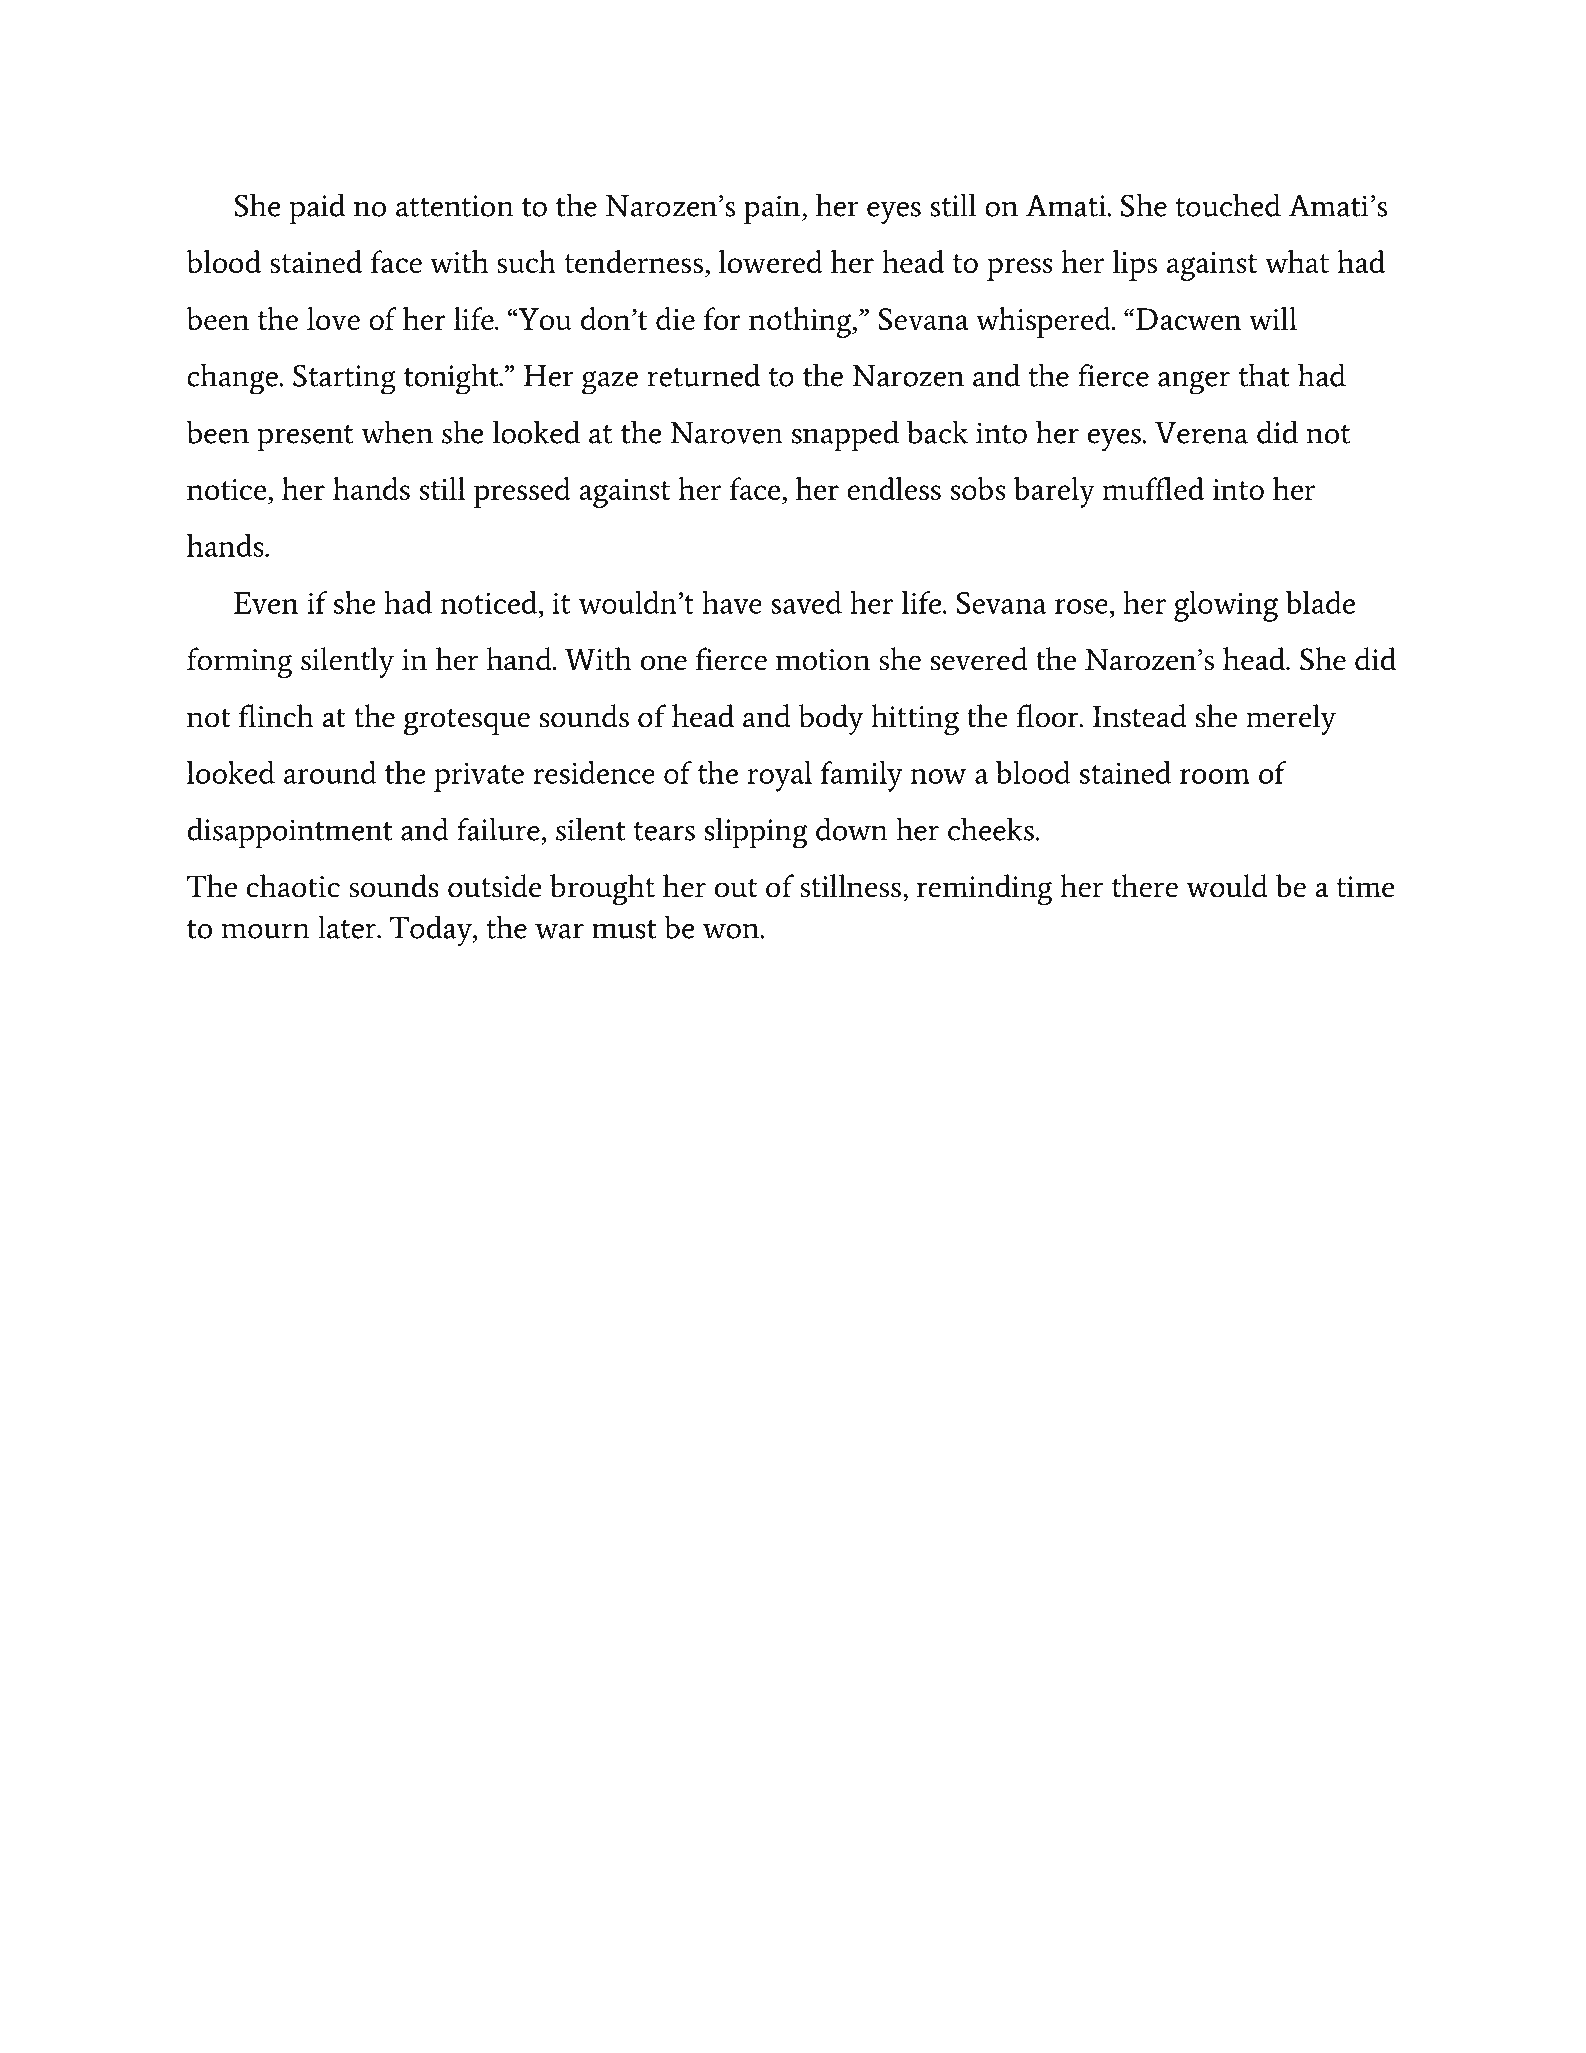  I want to click on pain, so click(773, 210).
